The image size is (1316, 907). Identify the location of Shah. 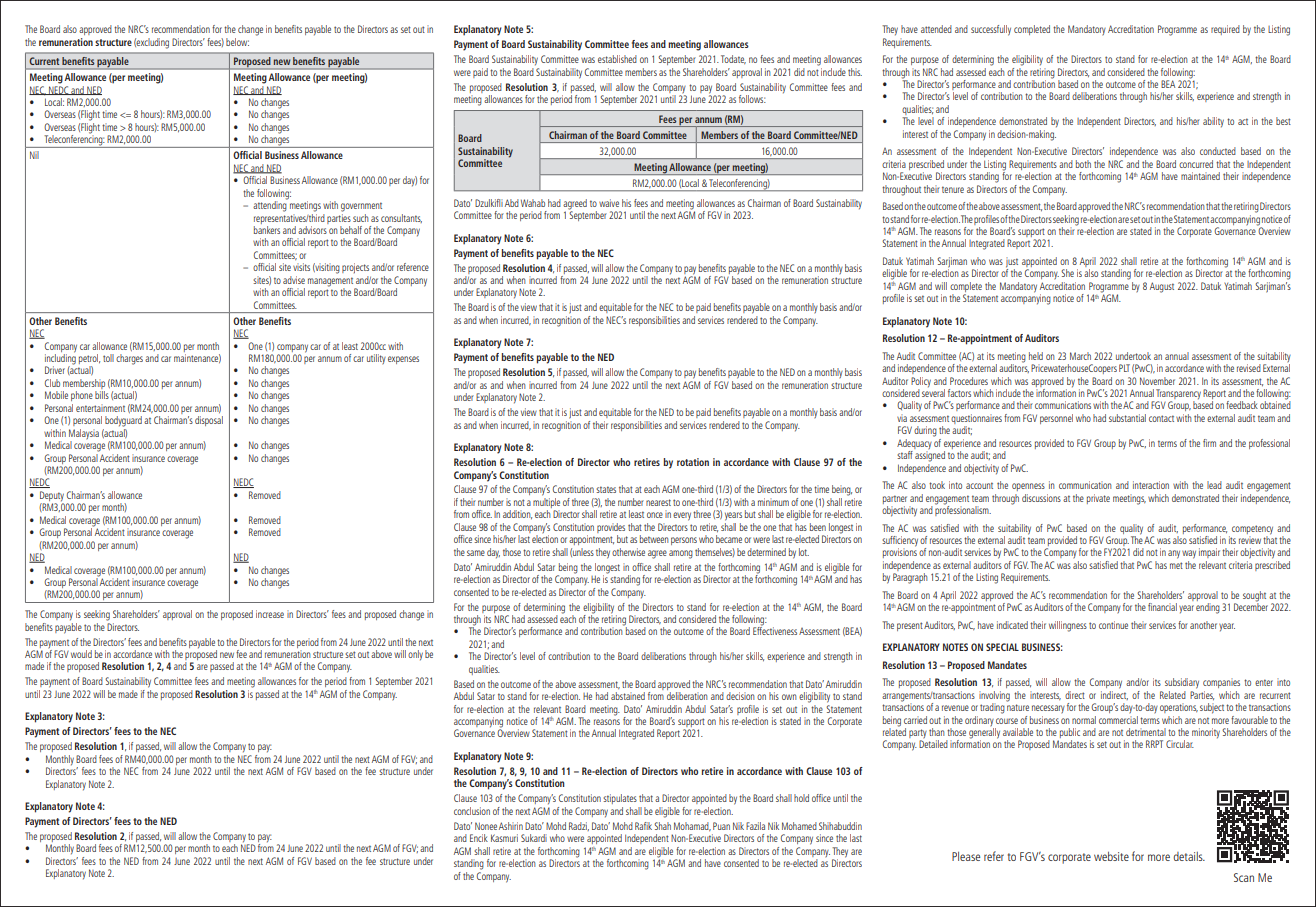
(662, 826).
